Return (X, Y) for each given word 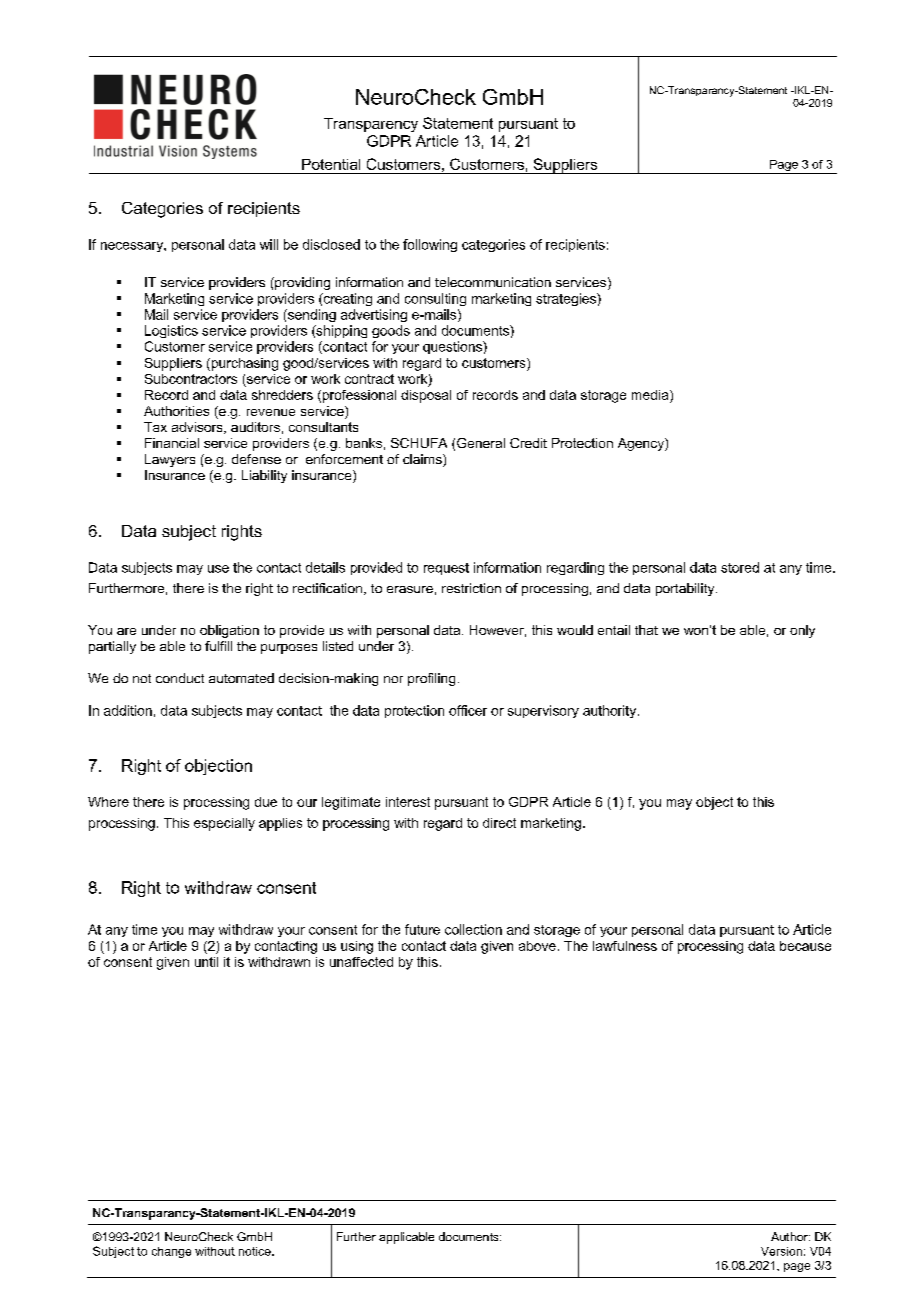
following (430, 245)
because (805, 946)
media (651, 395)
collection (473, 929)
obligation (229, 631)
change (171, 1252)
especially (224, 824)
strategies (567, 299)
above (537, 946)
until (206, 962)
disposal (426, 396)
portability (686, 589)
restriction (471, 588)
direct (499, 823)
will (269, 244)
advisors (198, 428)
